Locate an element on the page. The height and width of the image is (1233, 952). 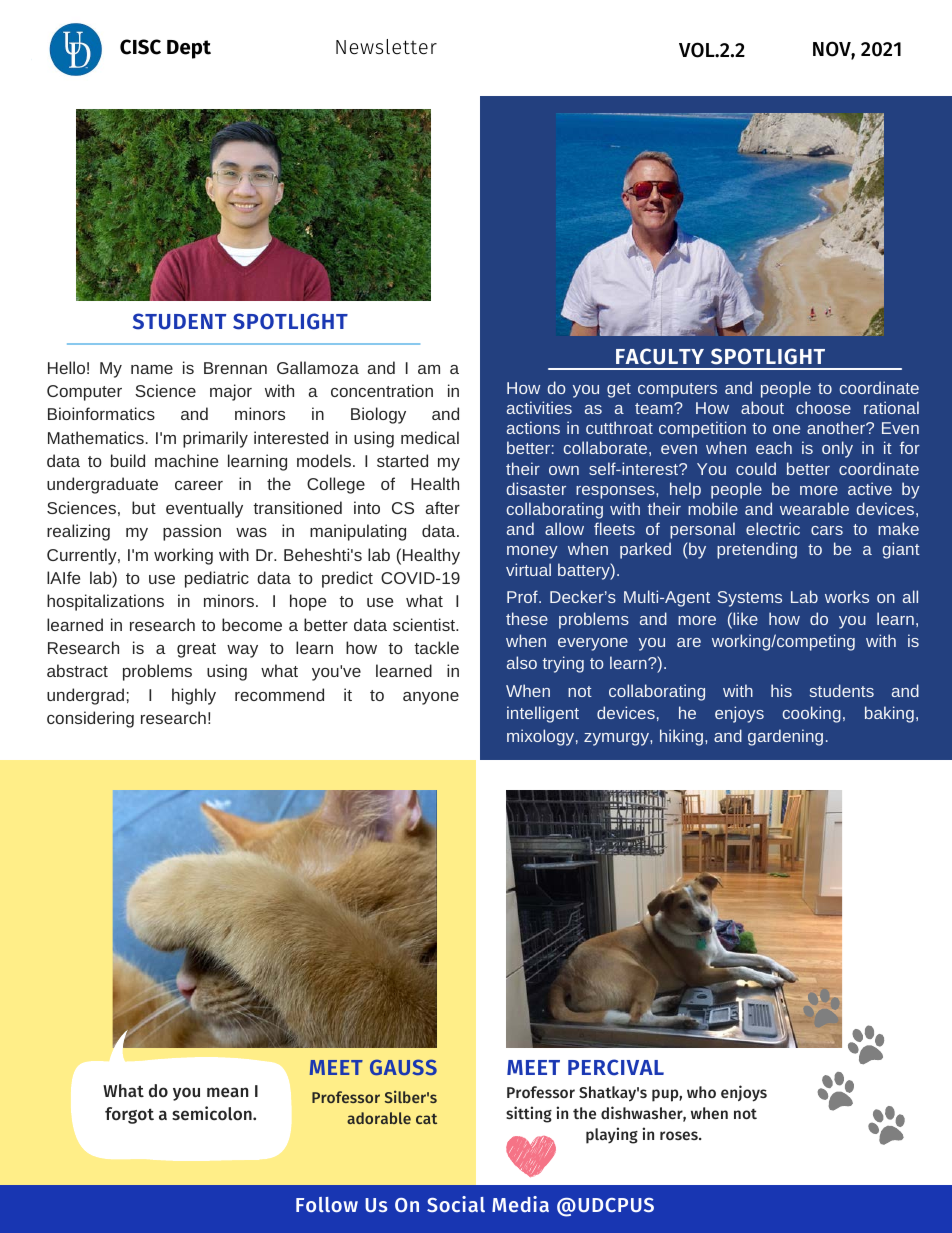
name is located at coordinates (152, 369).
